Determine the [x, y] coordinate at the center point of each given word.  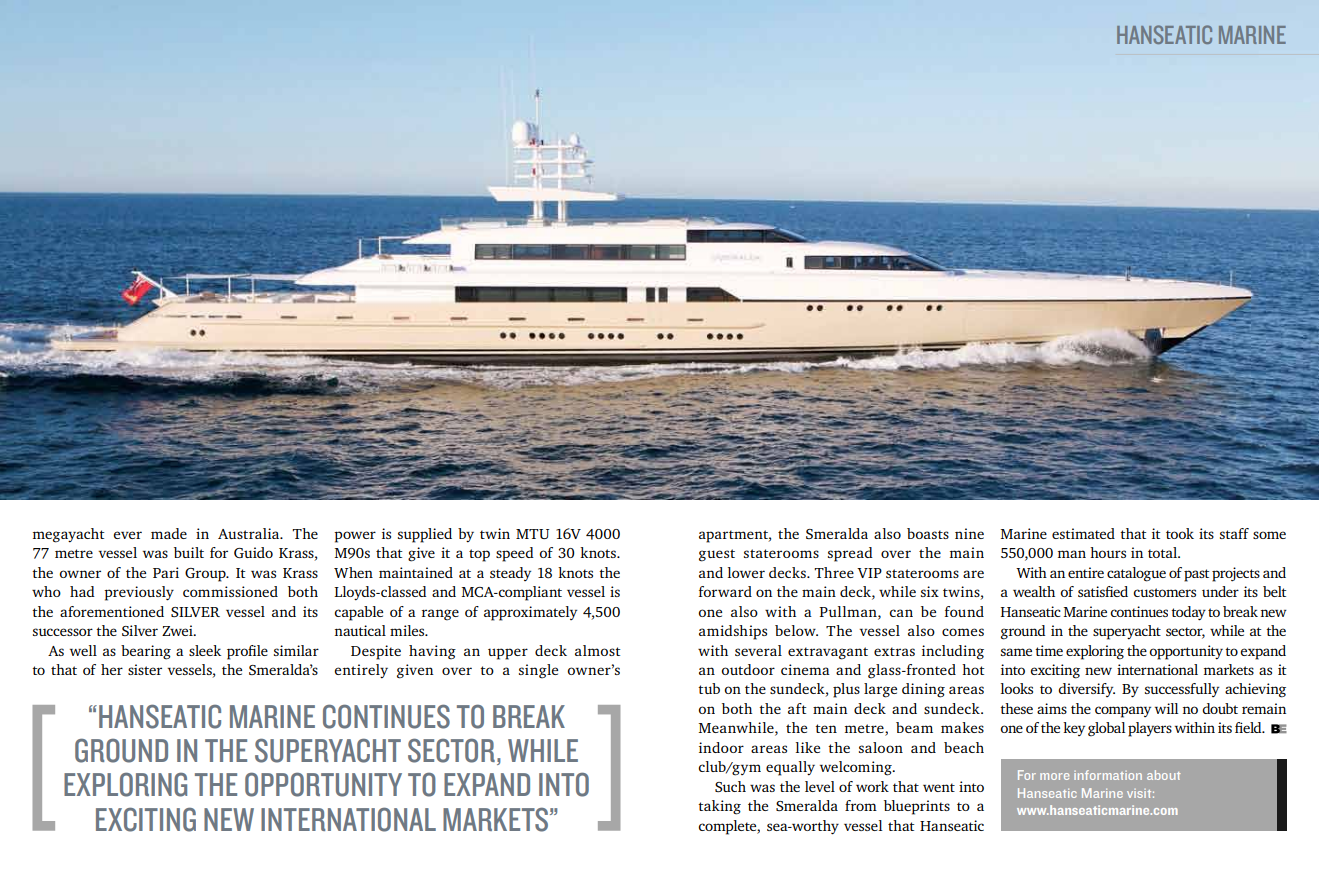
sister [145, 669]
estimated [1083, 533]
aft [797, 708]
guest [717, 555]
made [169, 533]
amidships [733, 632]
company [1123, 712]
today [1188, 613]
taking [719, 807]
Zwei [178, 630]
